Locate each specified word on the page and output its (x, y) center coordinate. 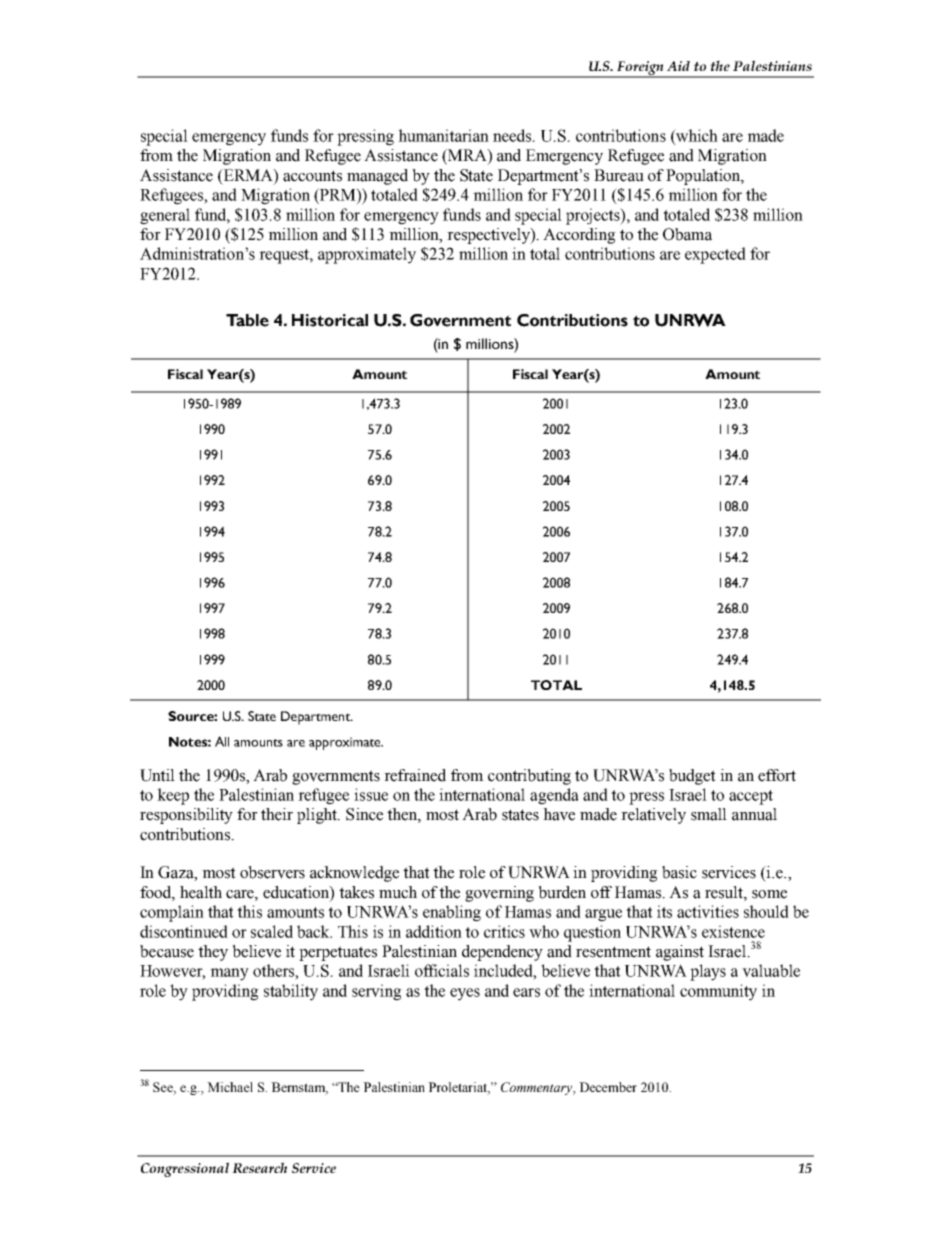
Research (259, 1167)
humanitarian (443, 135)
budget (692, 777)
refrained (415, 775)
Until (157, 775)
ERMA (248, 175)
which (696, 136)
